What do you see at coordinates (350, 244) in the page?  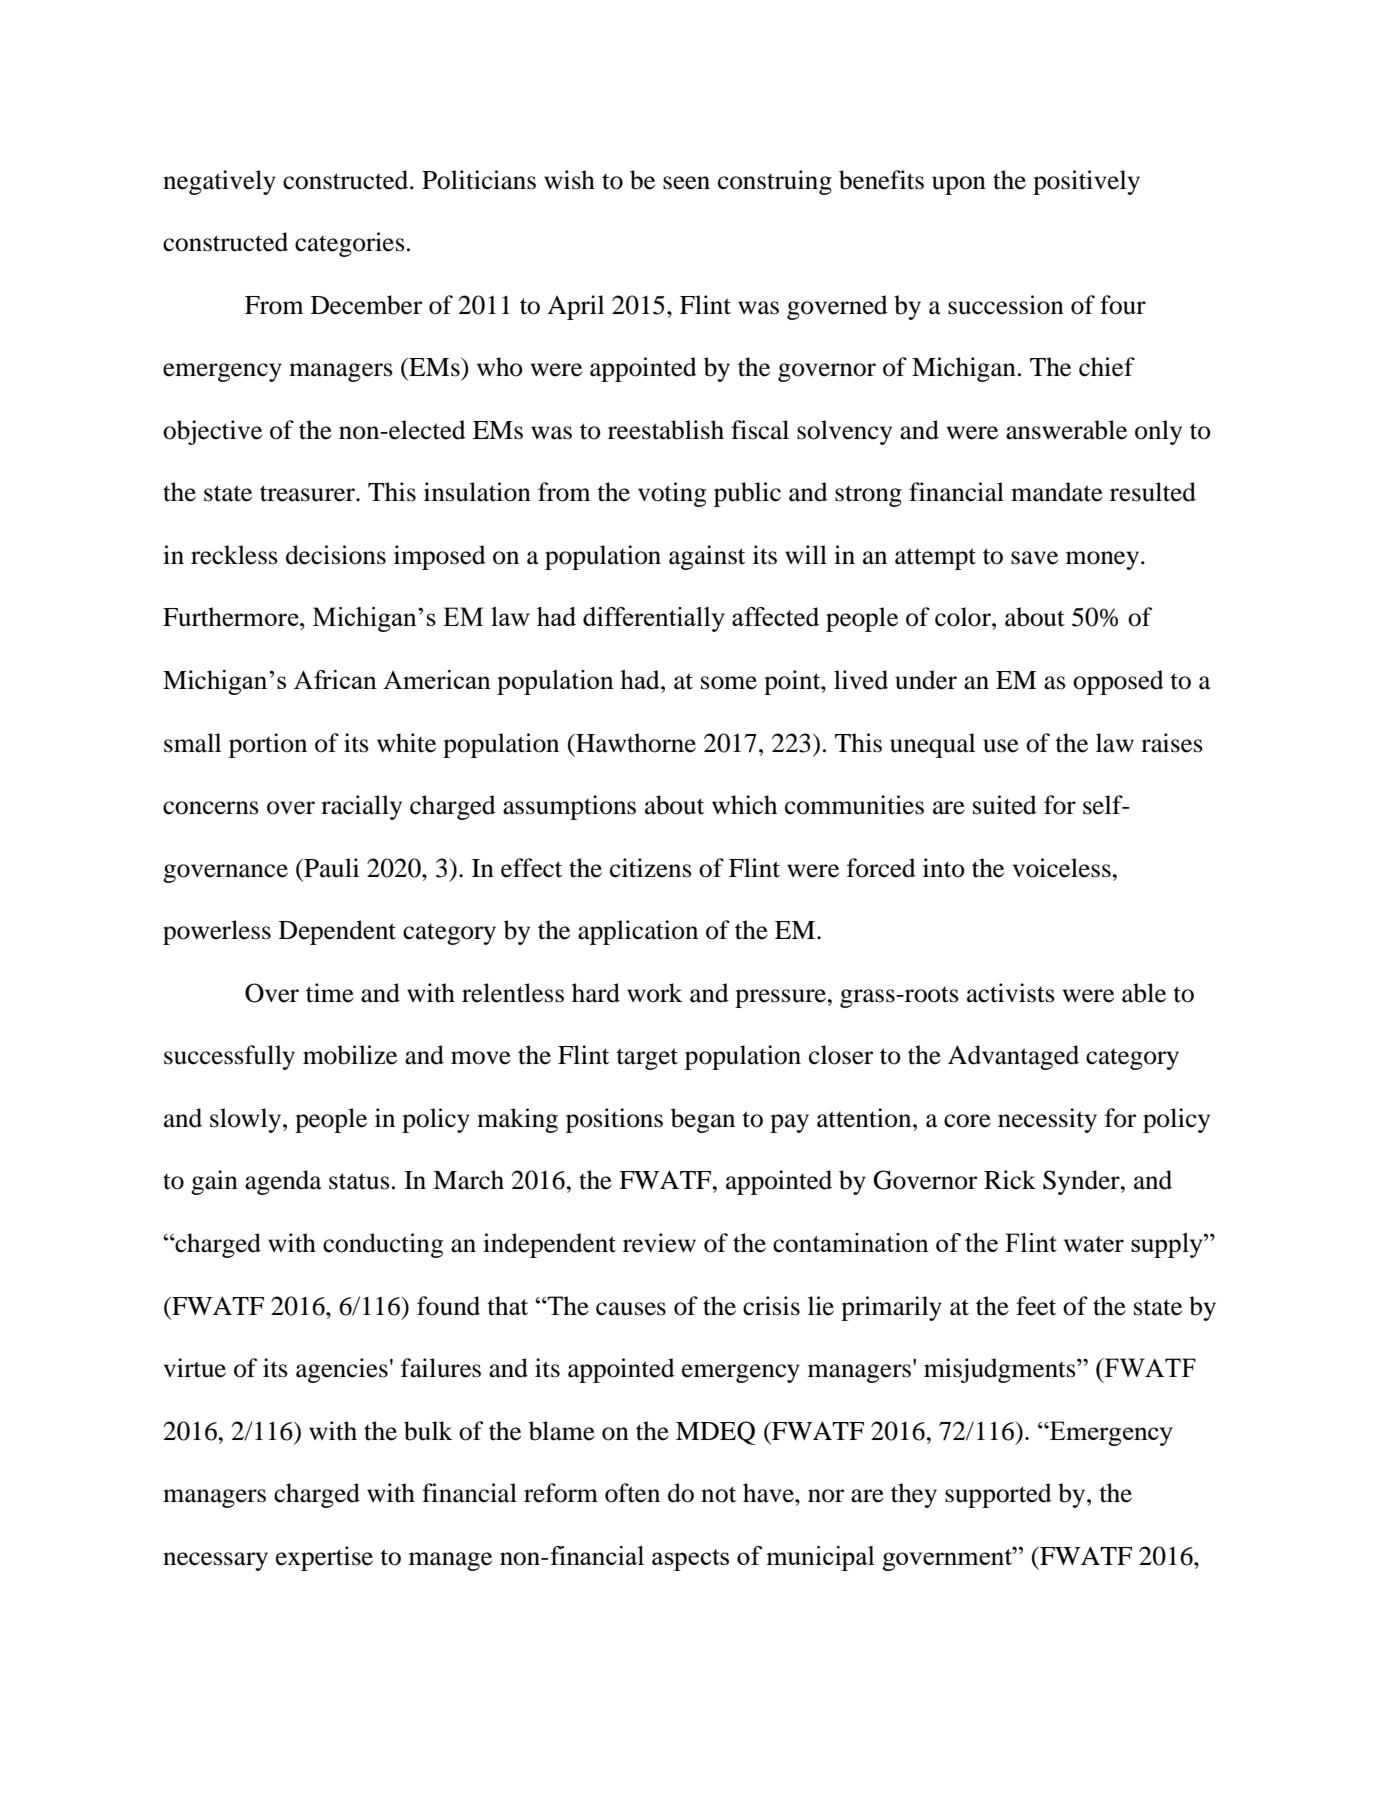 I see `categories` at bounding box center [350, 244].
